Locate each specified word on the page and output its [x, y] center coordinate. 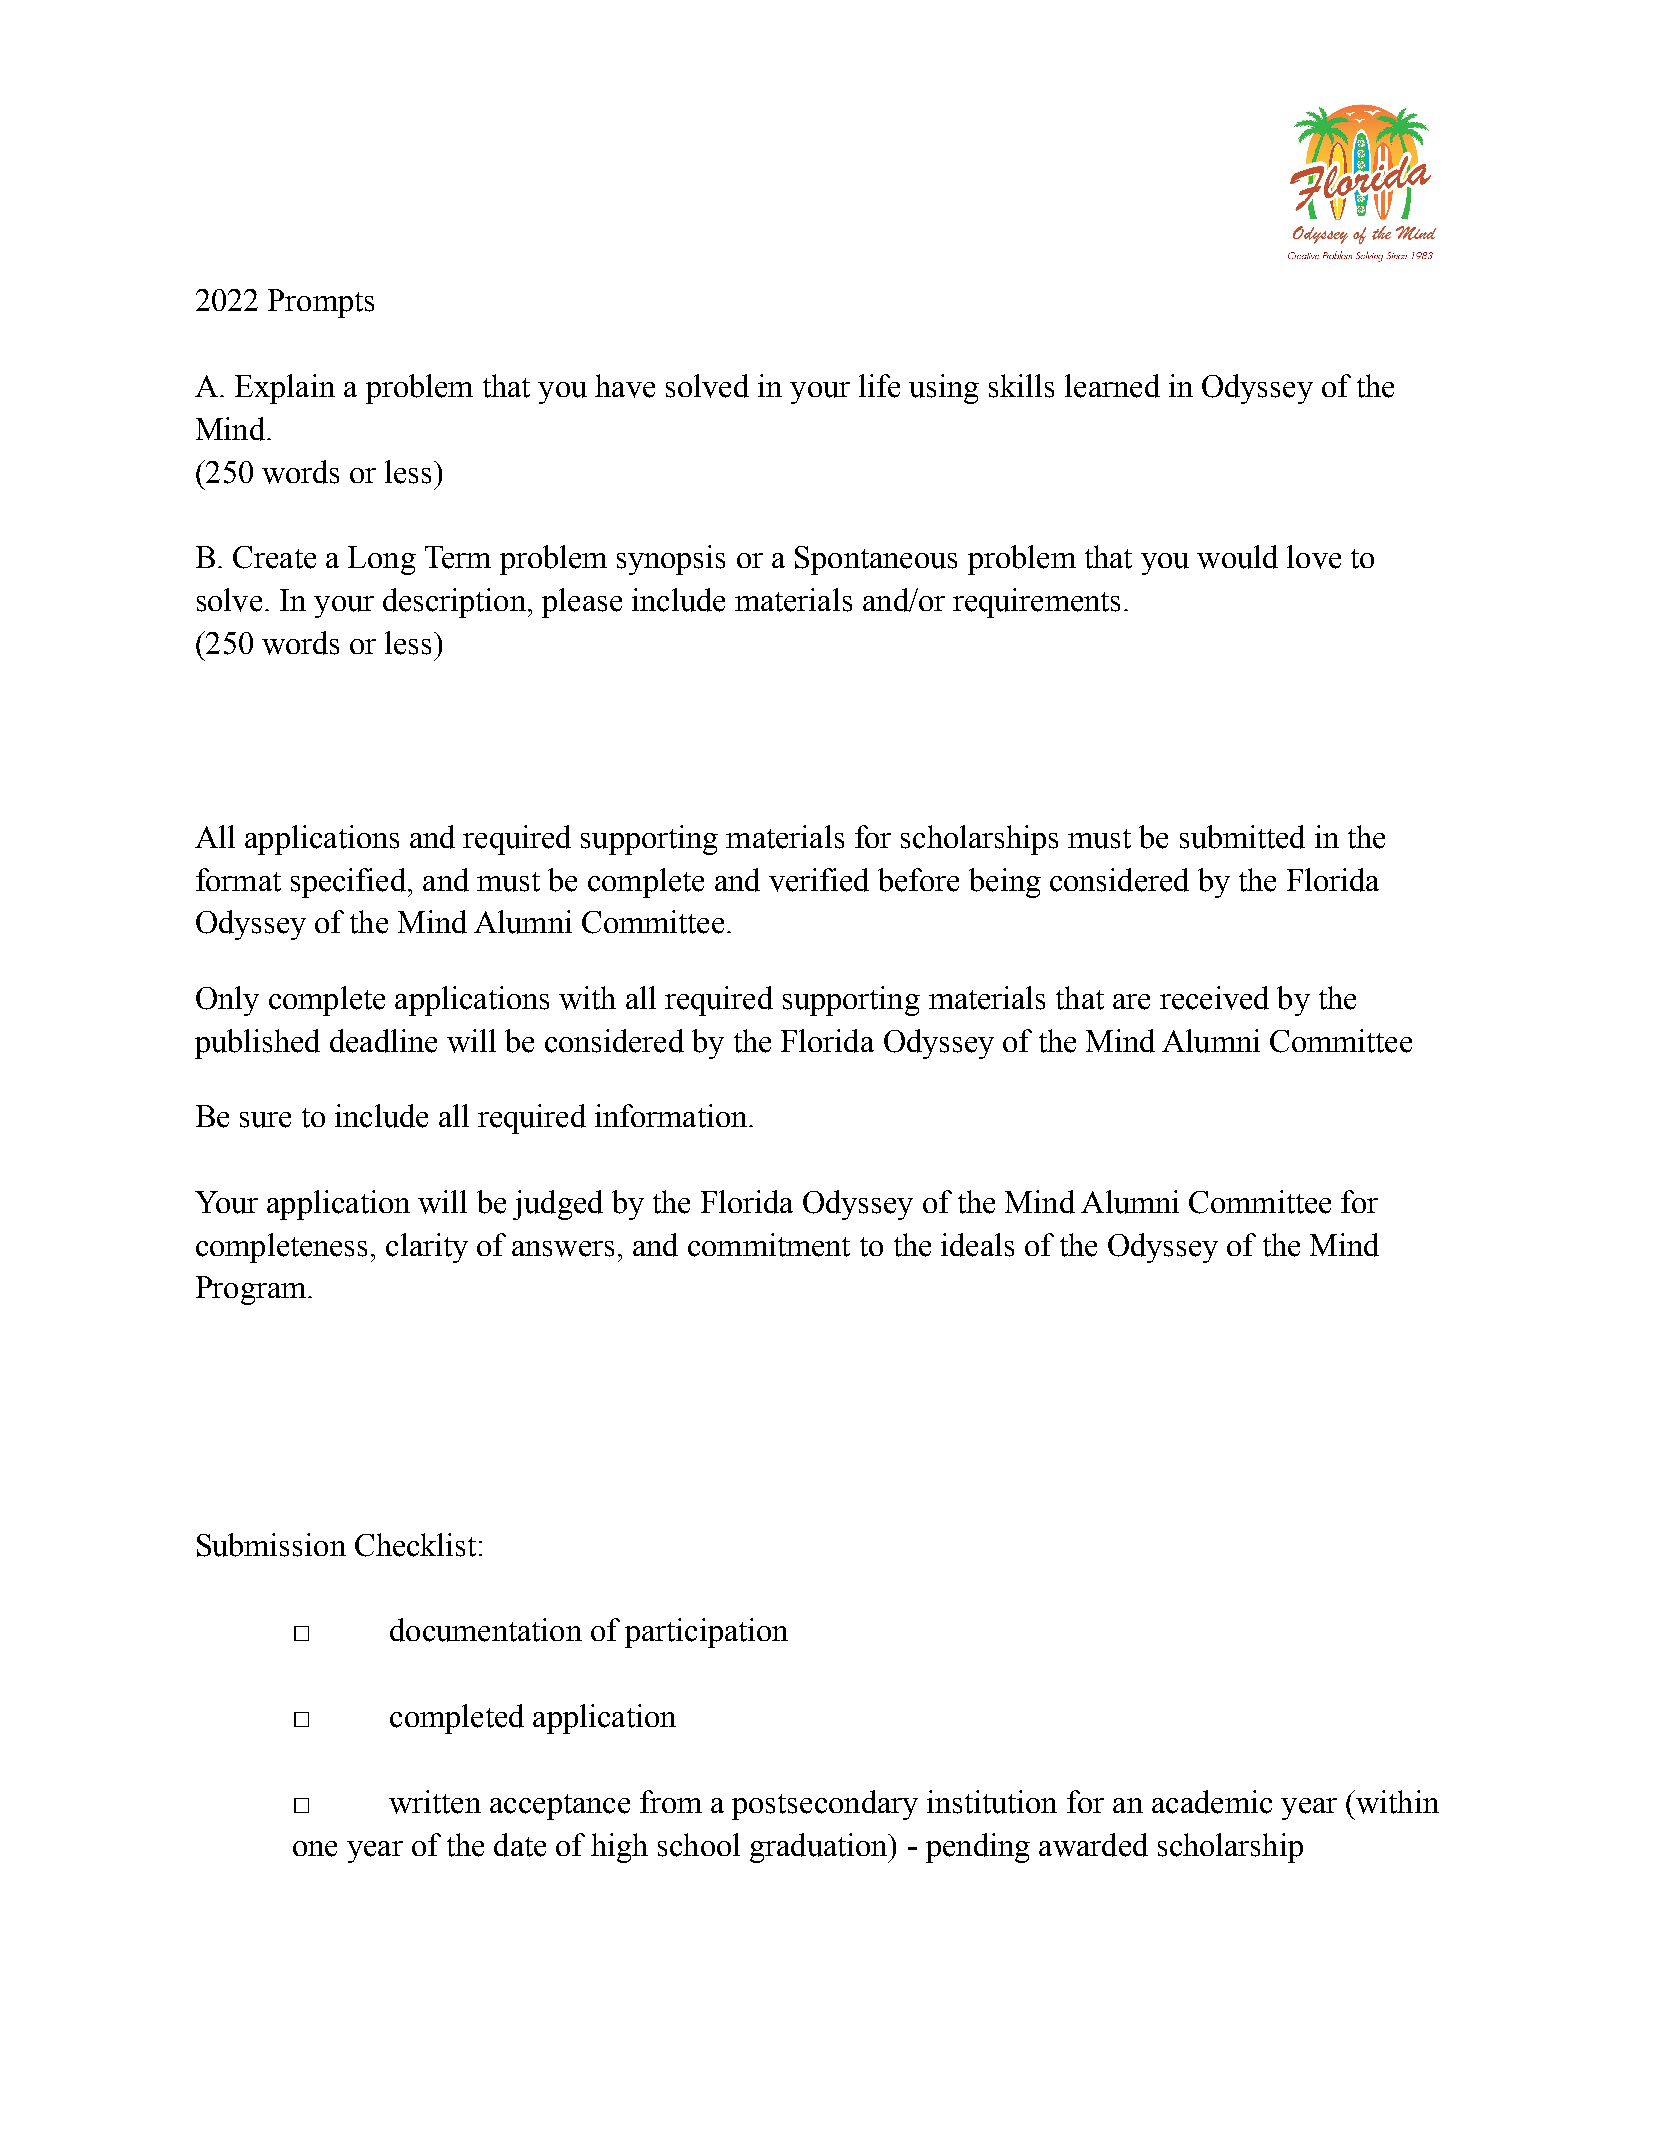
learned [1112, 386]
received [1214, 998]
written [435, 1802]
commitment [769, 1245]
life [879, 386]
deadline [383, 1041]
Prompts [321, 303]
